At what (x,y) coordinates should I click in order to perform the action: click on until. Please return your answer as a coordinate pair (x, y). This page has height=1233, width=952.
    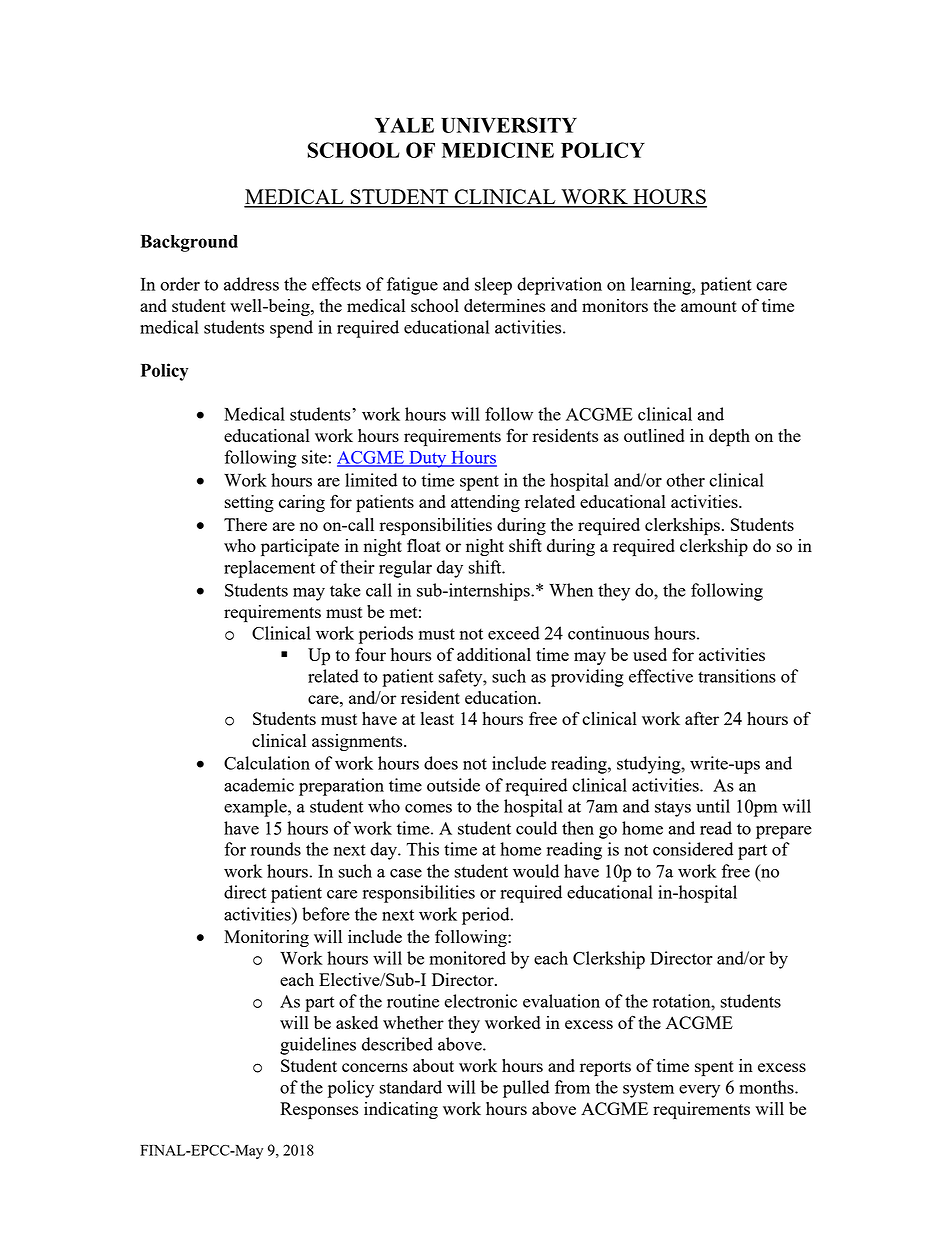
    Looking at the image, I should click on (713, 806).
